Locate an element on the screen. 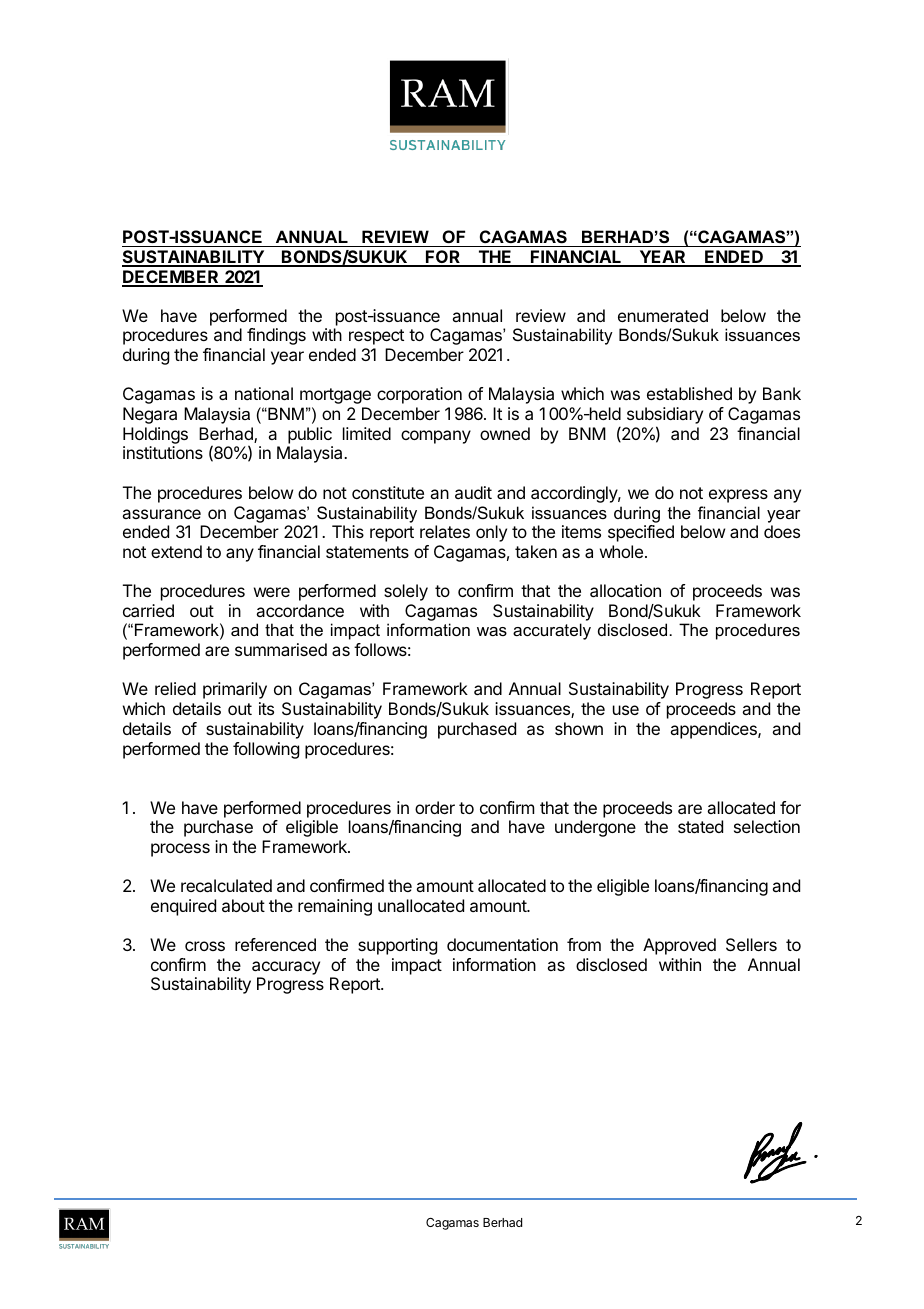 The width and height of the screenshot is (924, 1309). order is located at coordinates (435, 807).
